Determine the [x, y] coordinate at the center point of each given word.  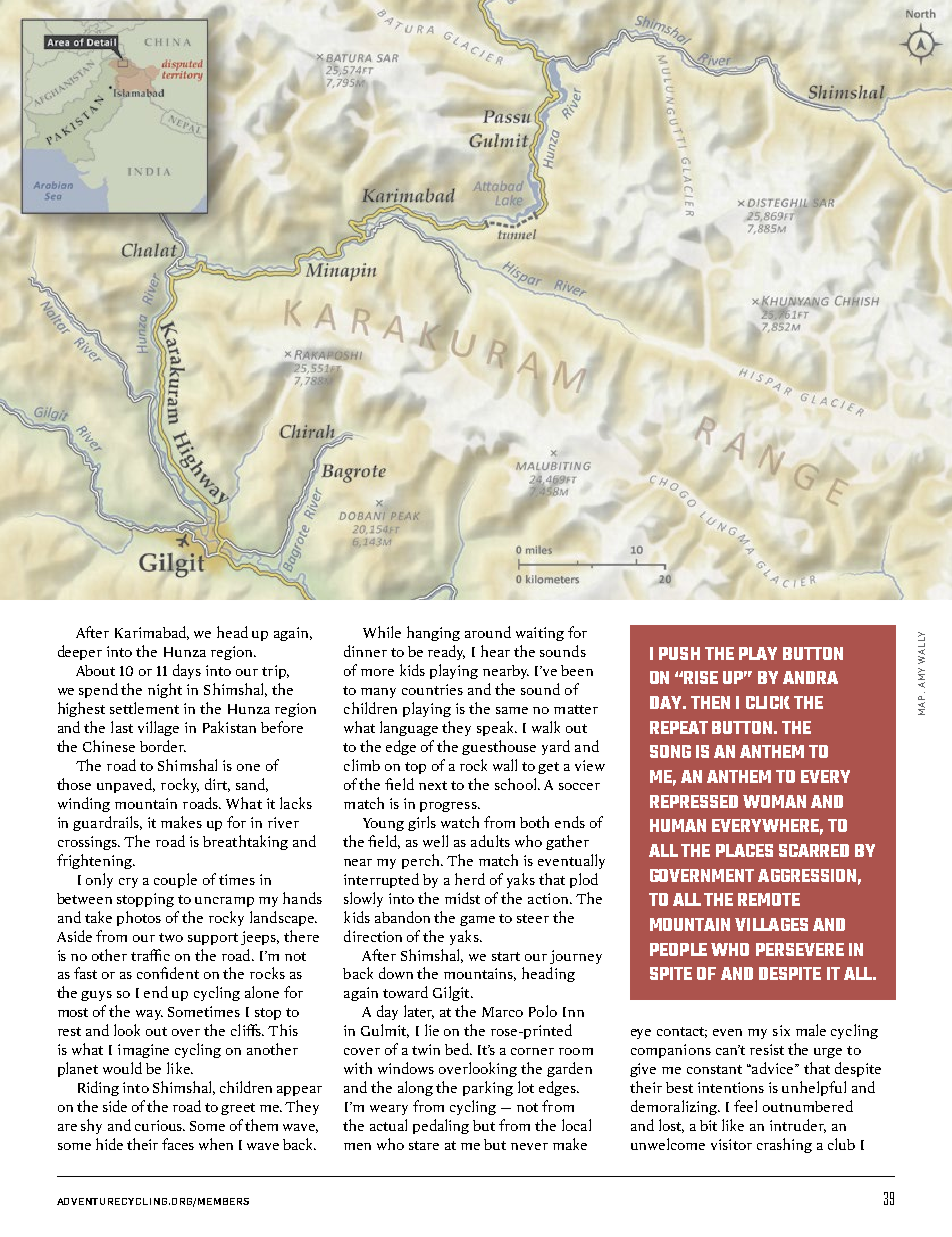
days [187, 671]
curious [160, 1125]
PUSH [679, 653]
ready [446, 652]
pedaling [441, 1126]
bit [708, 1125]
